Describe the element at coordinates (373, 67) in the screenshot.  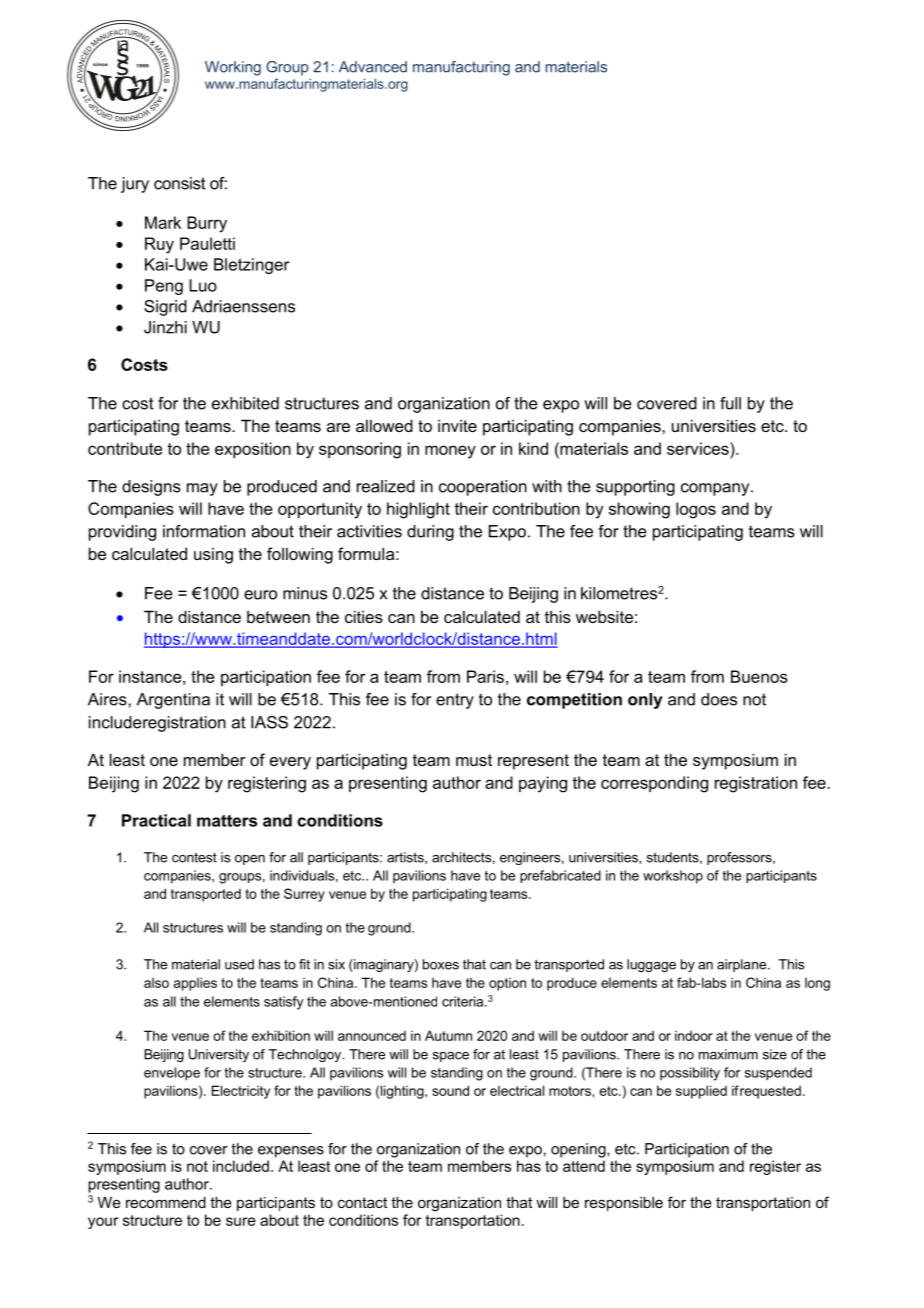
I see `Advanced` at that location.
